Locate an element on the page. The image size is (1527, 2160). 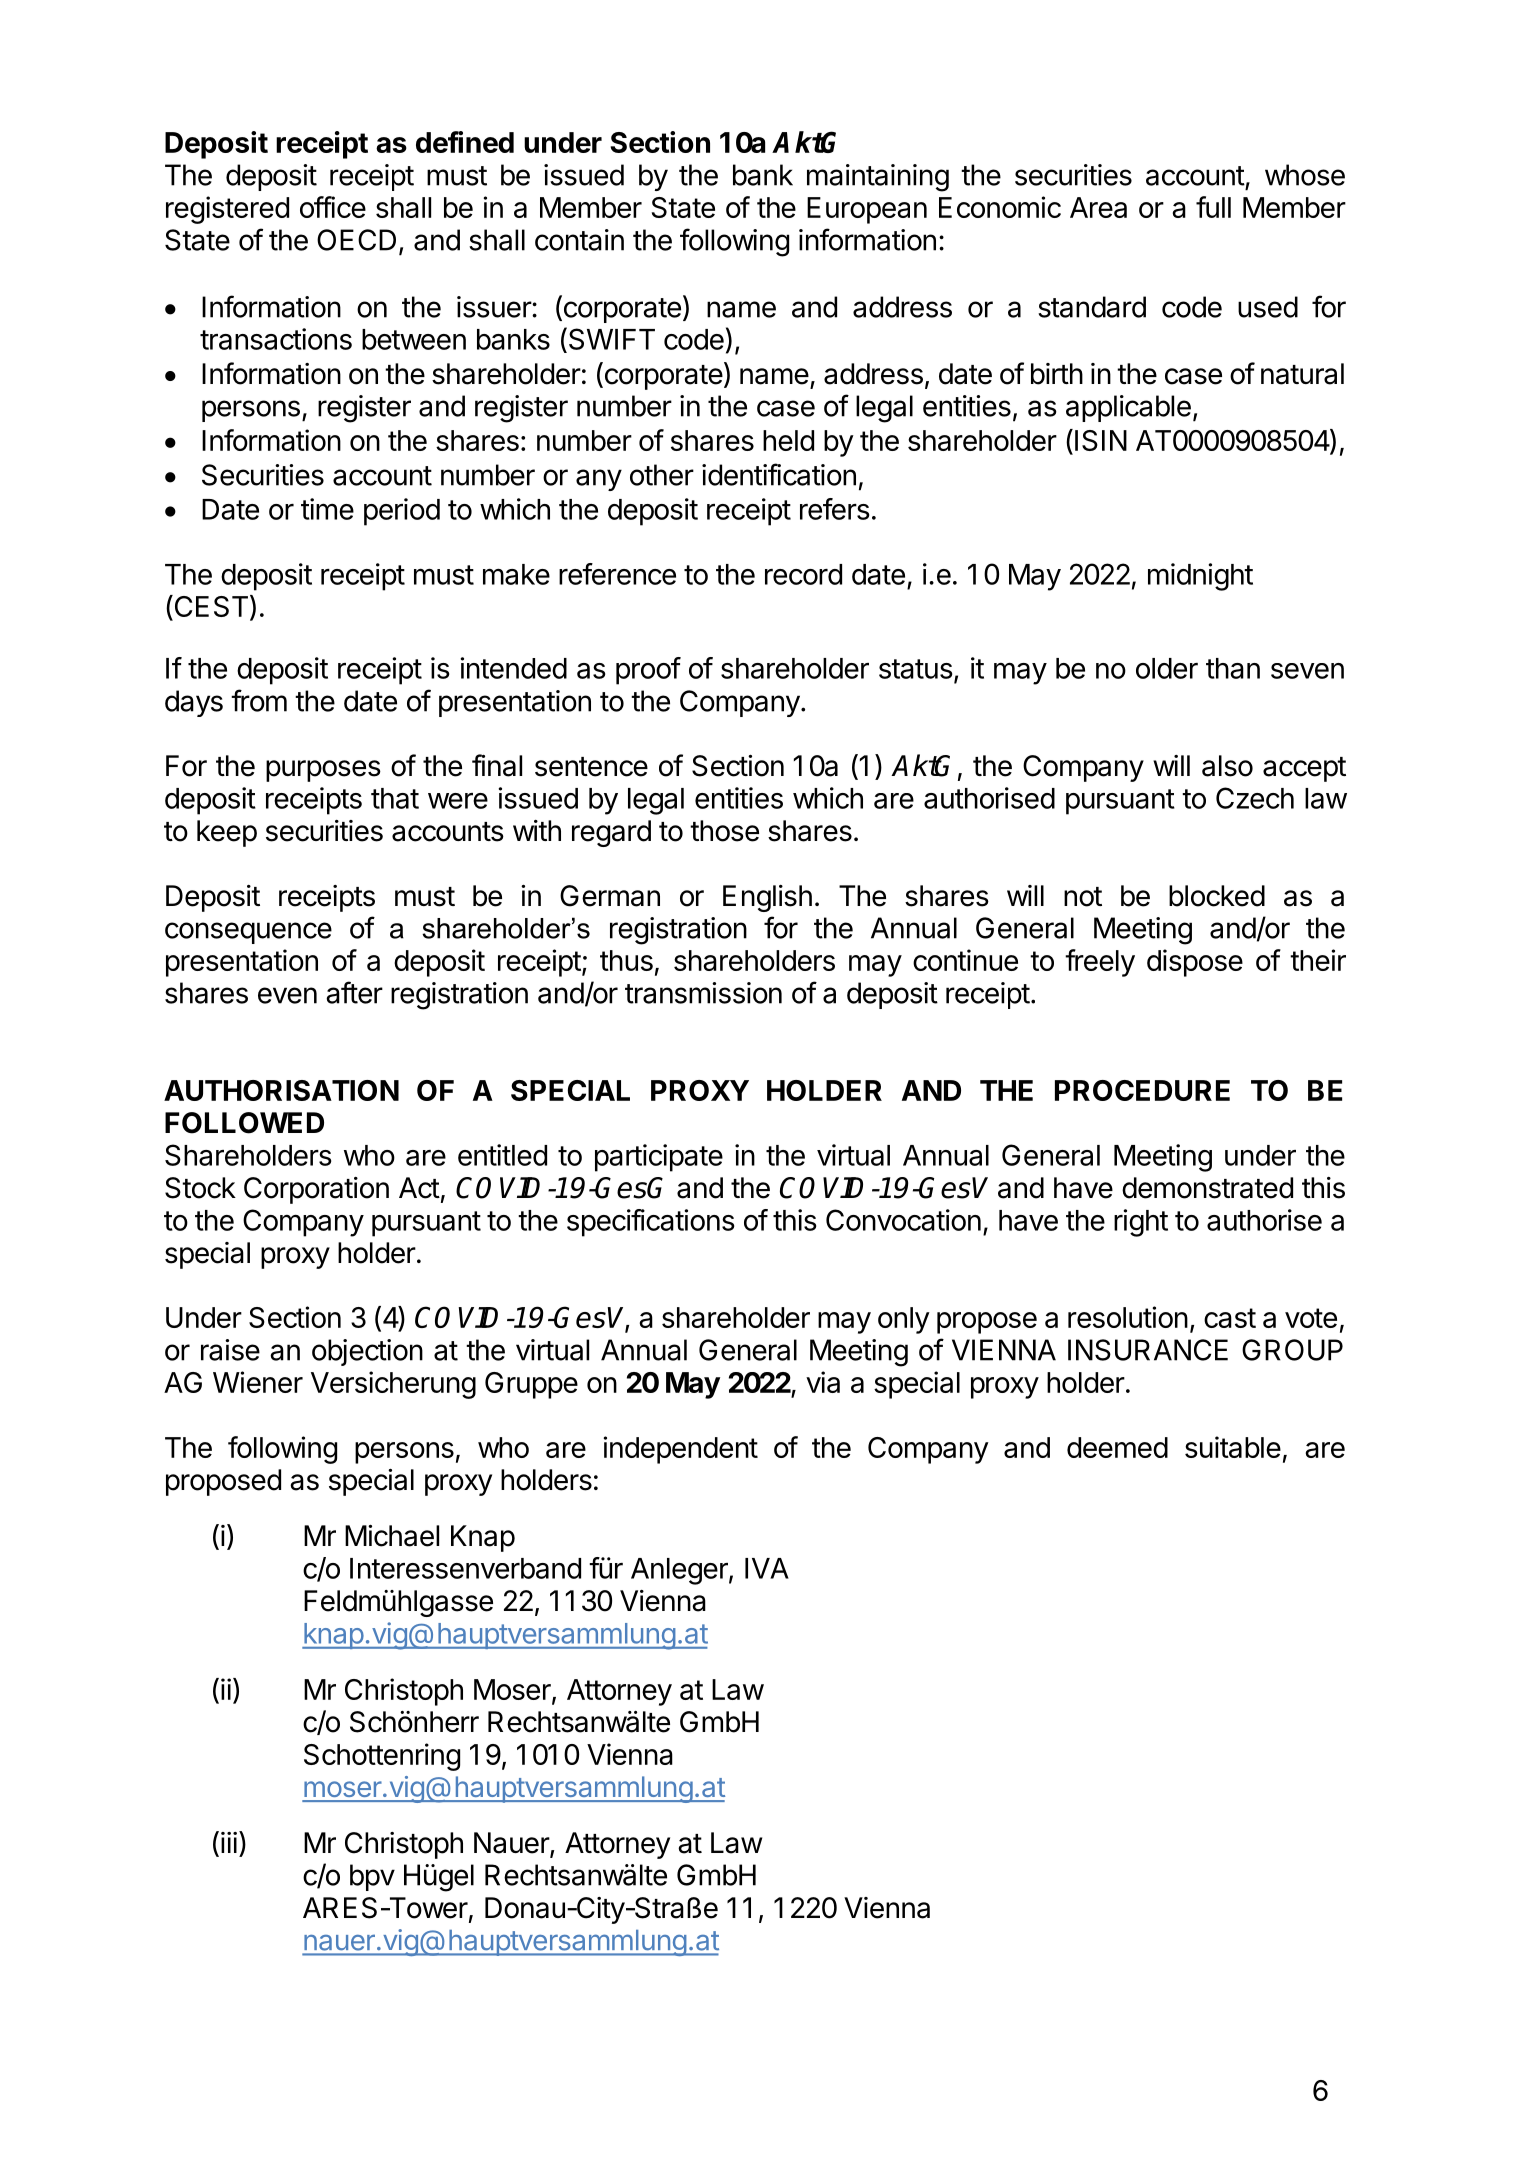
full is located at coordinates (1213, 207).
